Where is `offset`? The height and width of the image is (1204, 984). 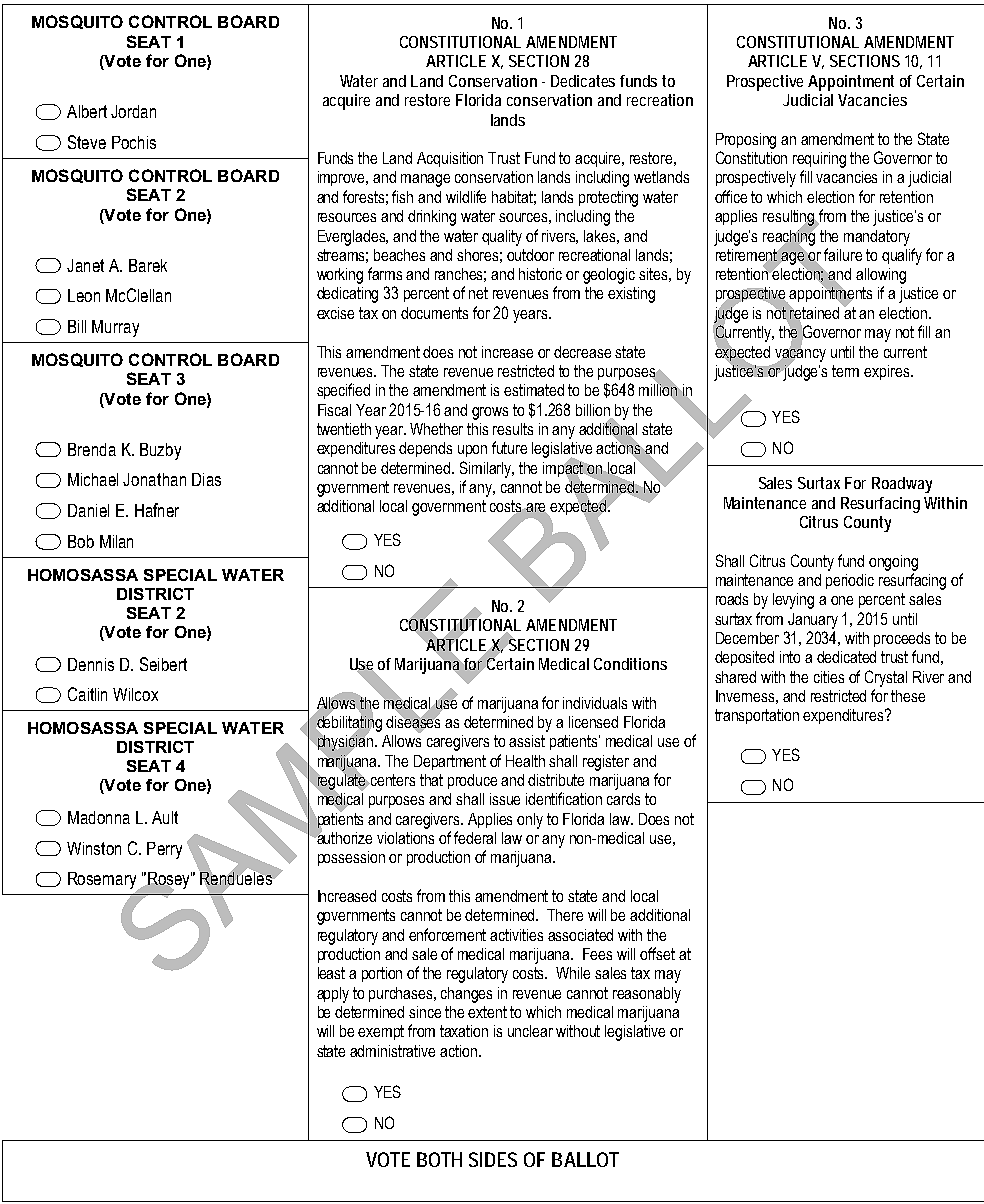 offset is located at coordinates (657, 953).
